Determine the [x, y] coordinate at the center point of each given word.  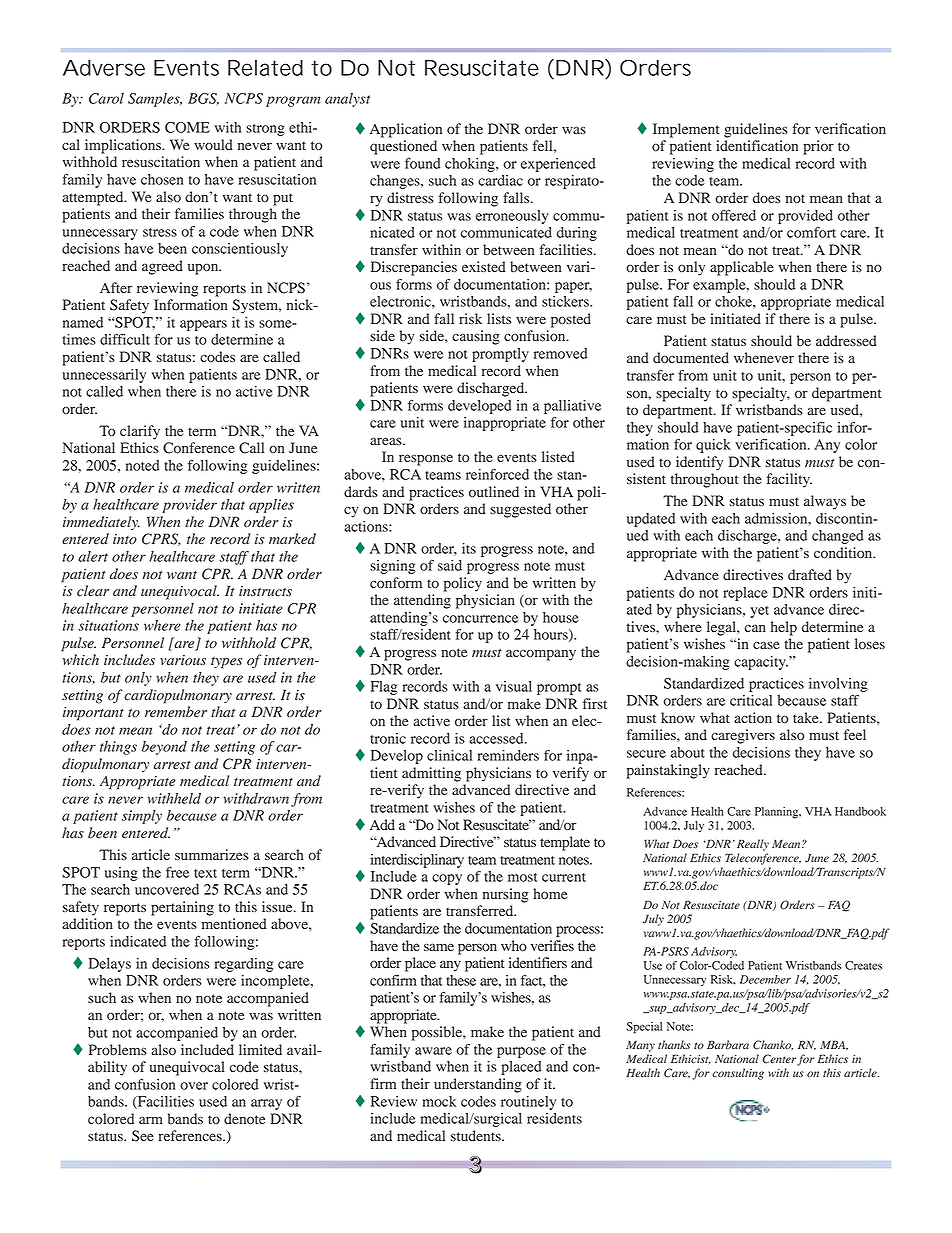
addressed [846, 341]
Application [406, 130]
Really [753, 845]
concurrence [480, 619]
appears [203, 325]
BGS [203, 99]
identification [757, 146]
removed [561, 353]
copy [447, 879]
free [177, 872]
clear [93, 591]
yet [759, 612]
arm [151, 1120]
